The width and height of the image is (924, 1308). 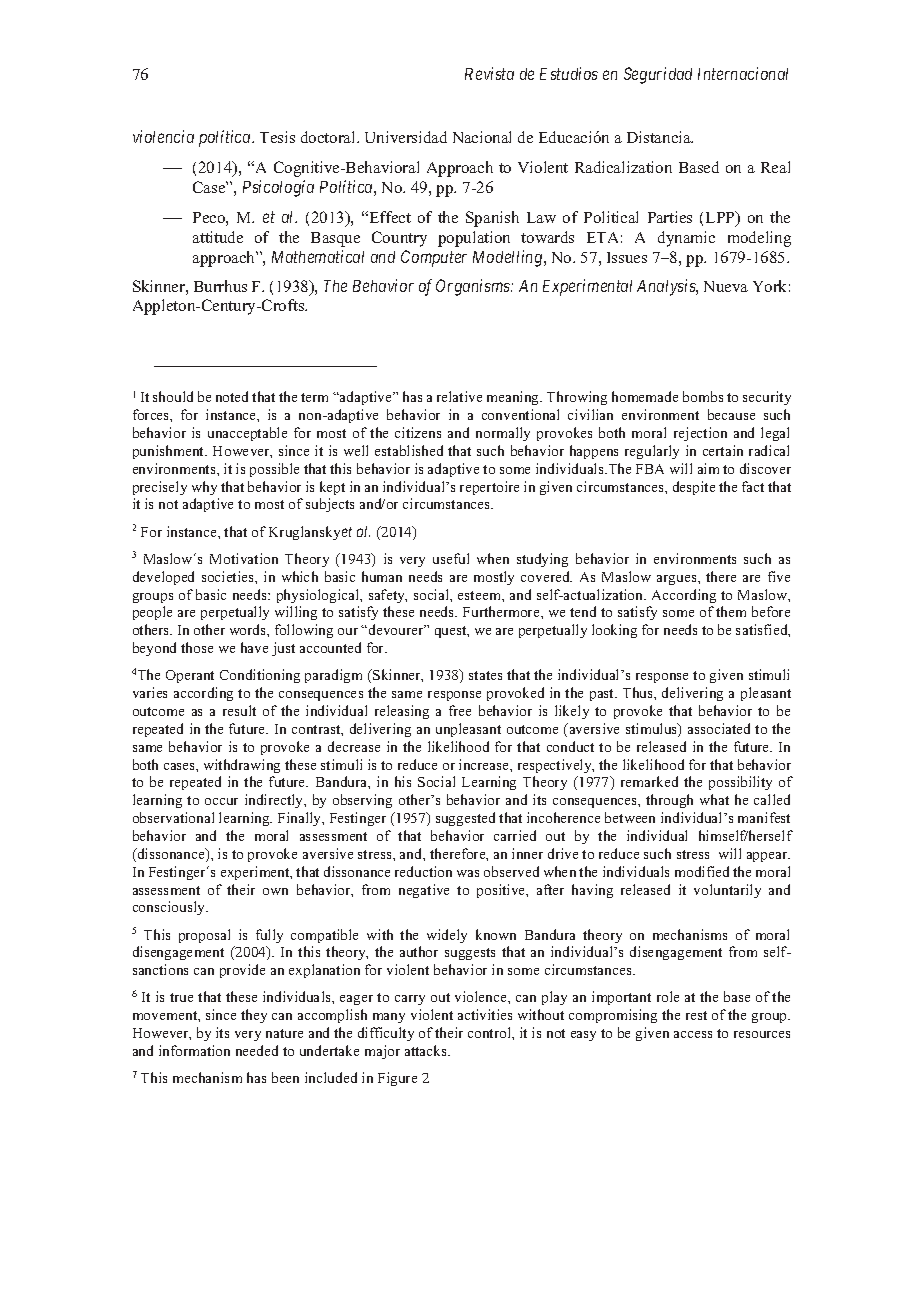 I want to click on attitude, so click(x=218, y=237).
